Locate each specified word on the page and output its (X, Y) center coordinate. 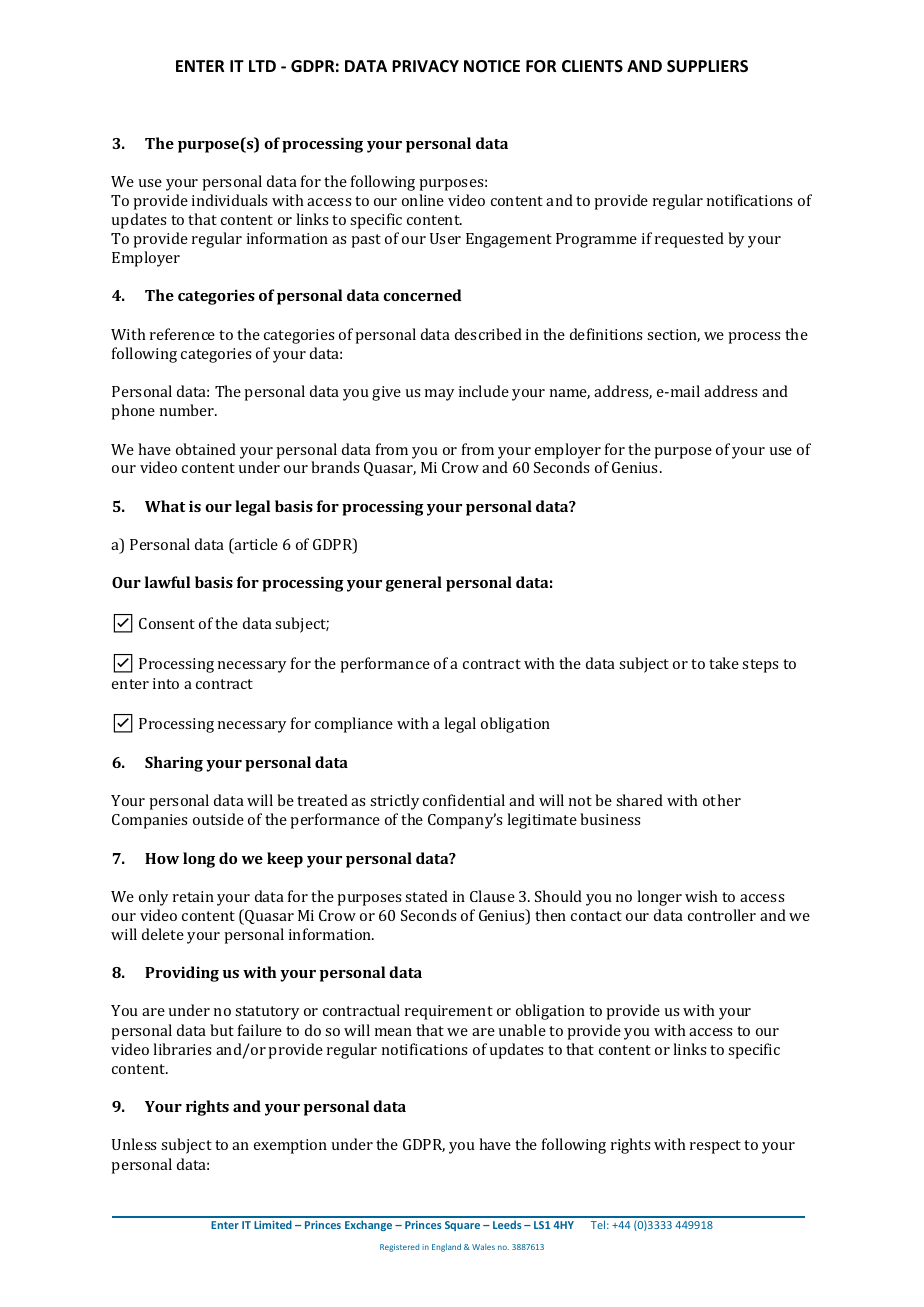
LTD (262, 66)
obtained (206, 449)
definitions (606, 334)
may (439, 395)
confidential (464, 800)
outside (218, 819)
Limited (273, 1224)
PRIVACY (425, 66)
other (722, 800)
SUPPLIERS (707, 66)
